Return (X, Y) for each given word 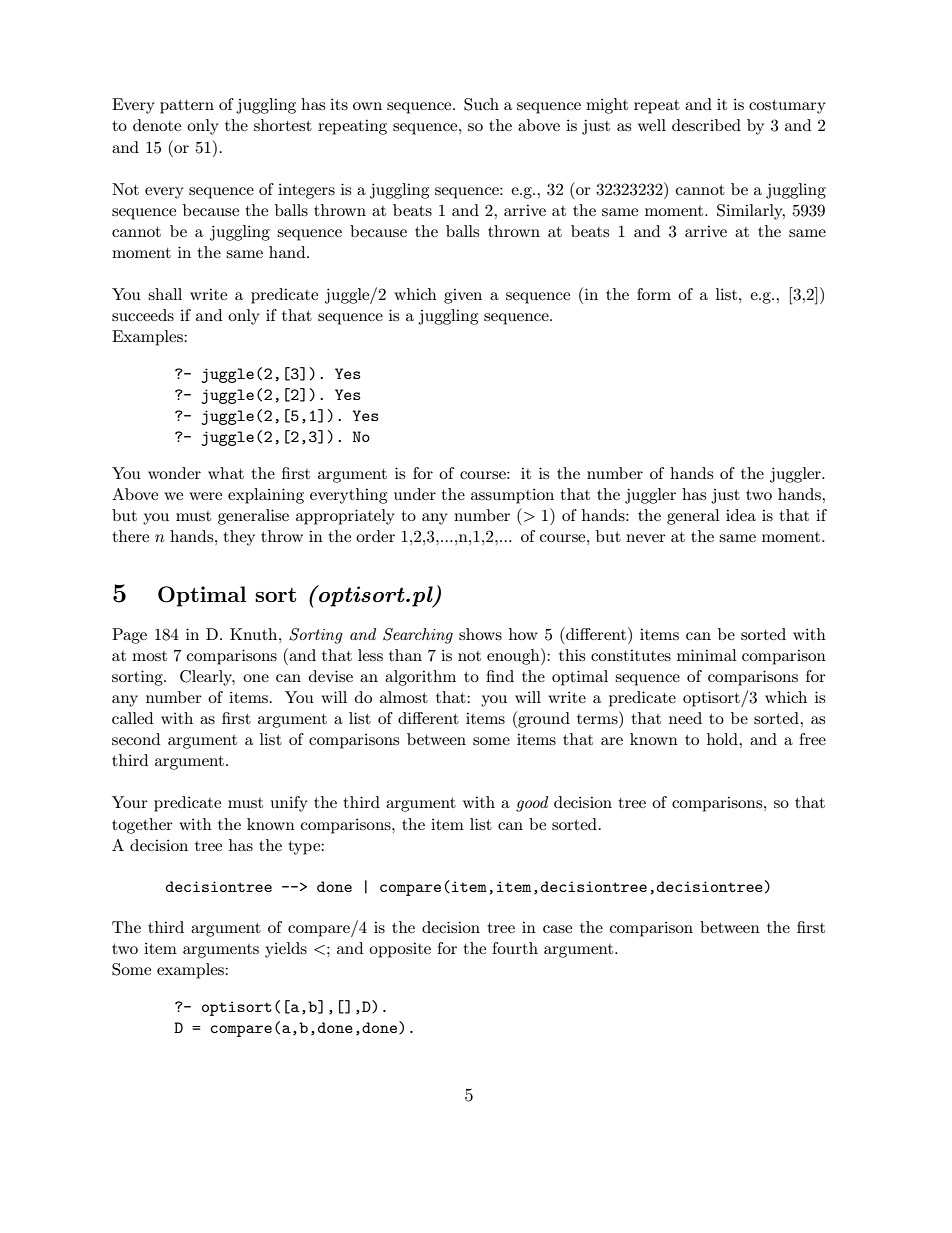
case (557, 929)
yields (286, 950)
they (239, 538)
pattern (187, 107)
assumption (512, 496)
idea (741, 515)
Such (481, 104)
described (706, 125)
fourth (515, 948)
